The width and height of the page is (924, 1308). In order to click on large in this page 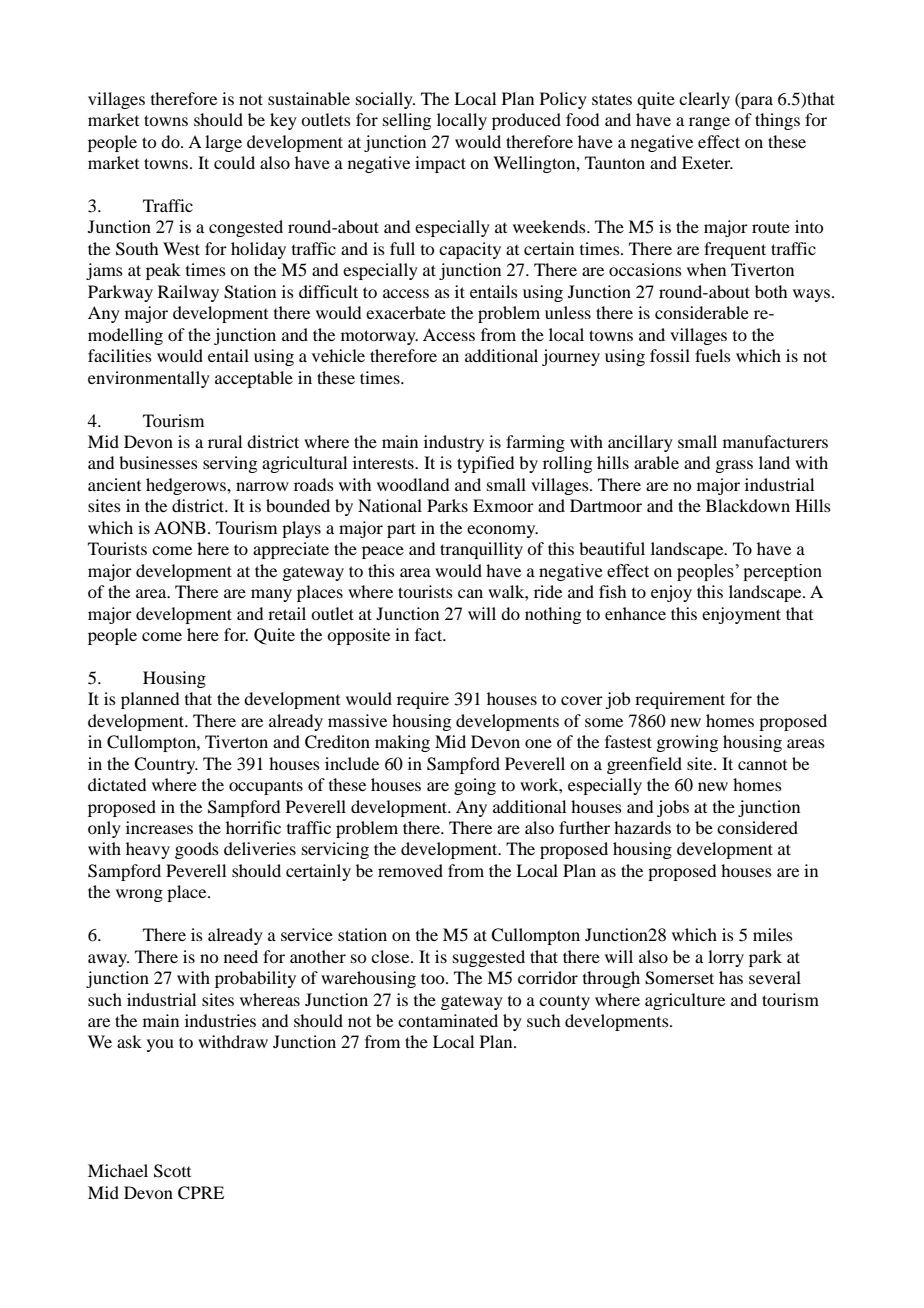, I will do `click(223, 143)`.
